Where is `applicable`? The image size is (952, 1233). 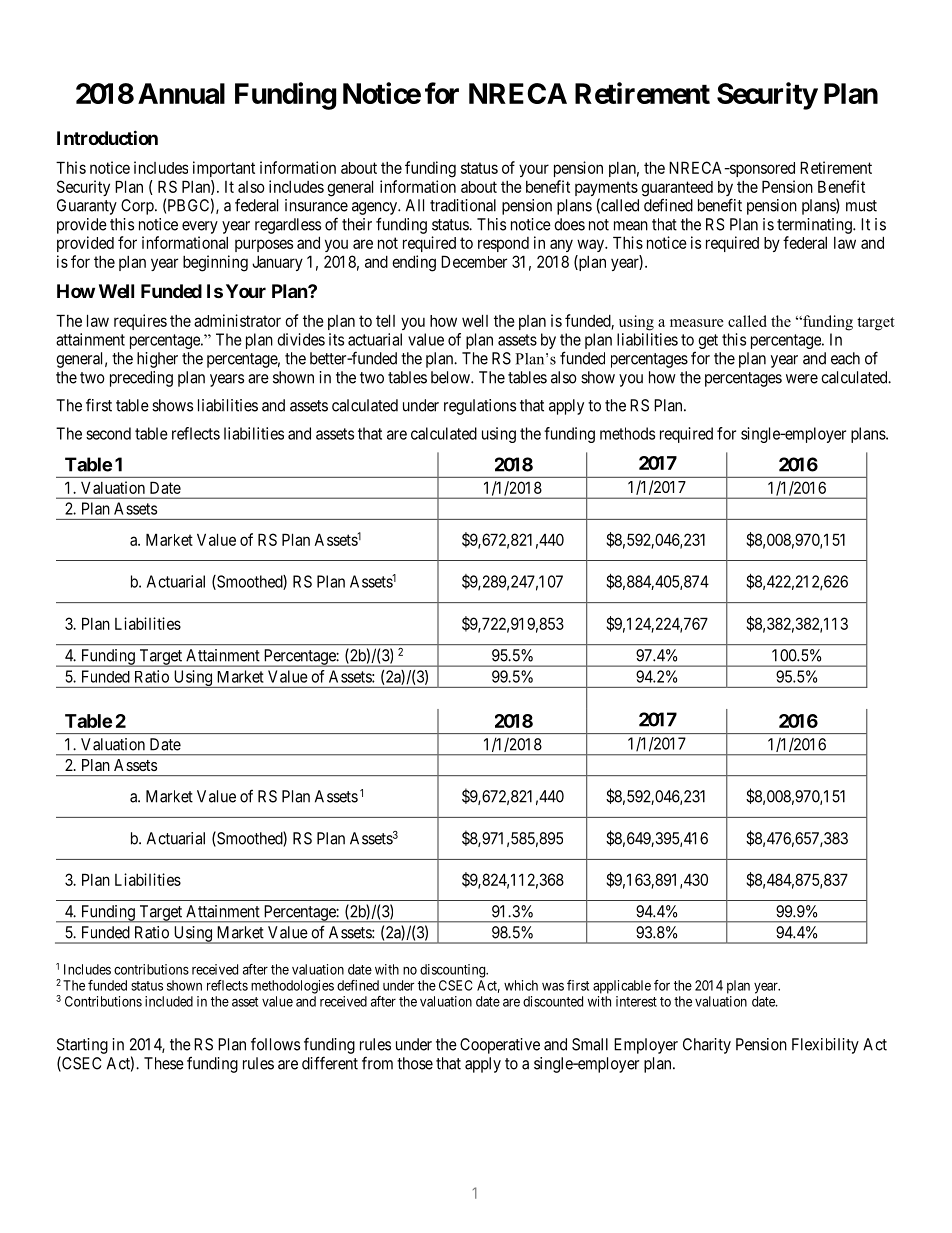
applicable is located at coordinates (622, 987).
